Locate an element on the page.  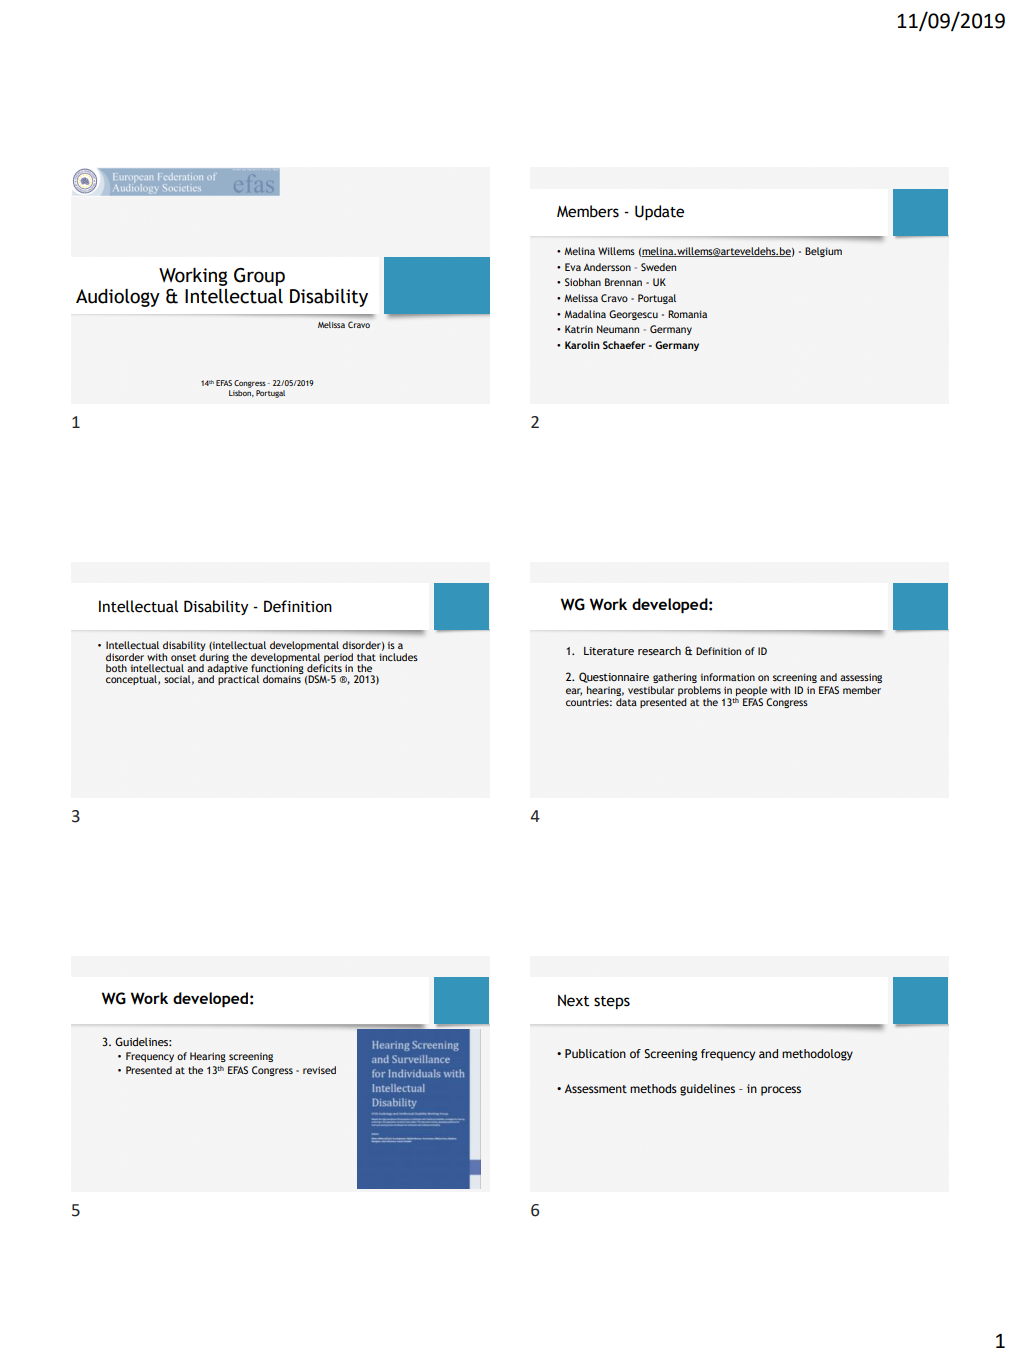
research is located at coordinates (659, 650).
